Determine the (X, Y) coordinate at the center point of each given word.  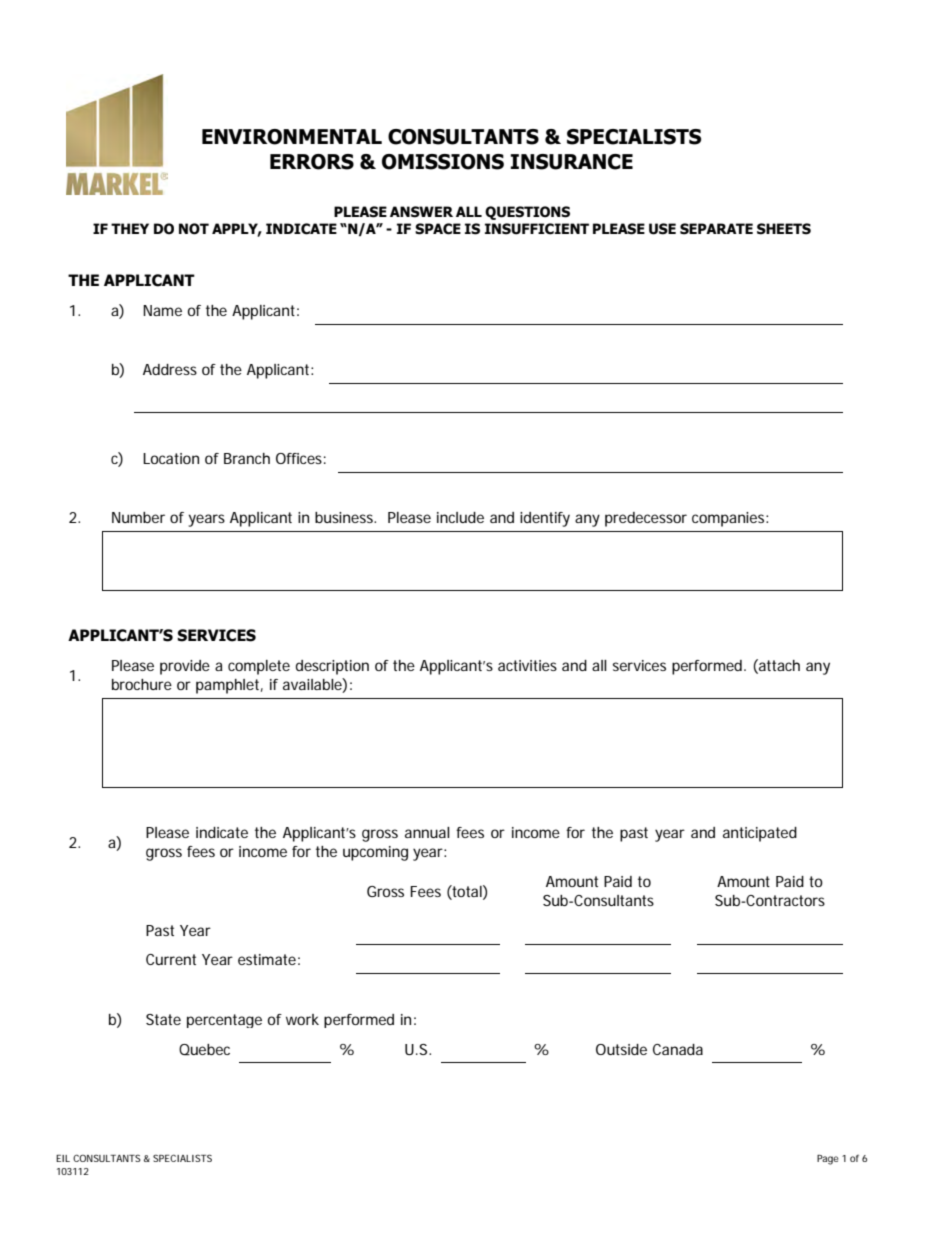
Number (138, 517)
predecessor (646, 519)
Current (171, 959)
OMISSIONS (443, 162)
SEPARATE (716, 229)
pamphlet (229, 686)
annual (427, 832)
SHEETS (784, 229)
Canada (678, 1049)
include (460, 517)
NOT (194, 229)
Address (170, 369)
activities (527, 665)
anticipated (760, 834)
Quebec (204, 1049)
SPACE (438, 229)
